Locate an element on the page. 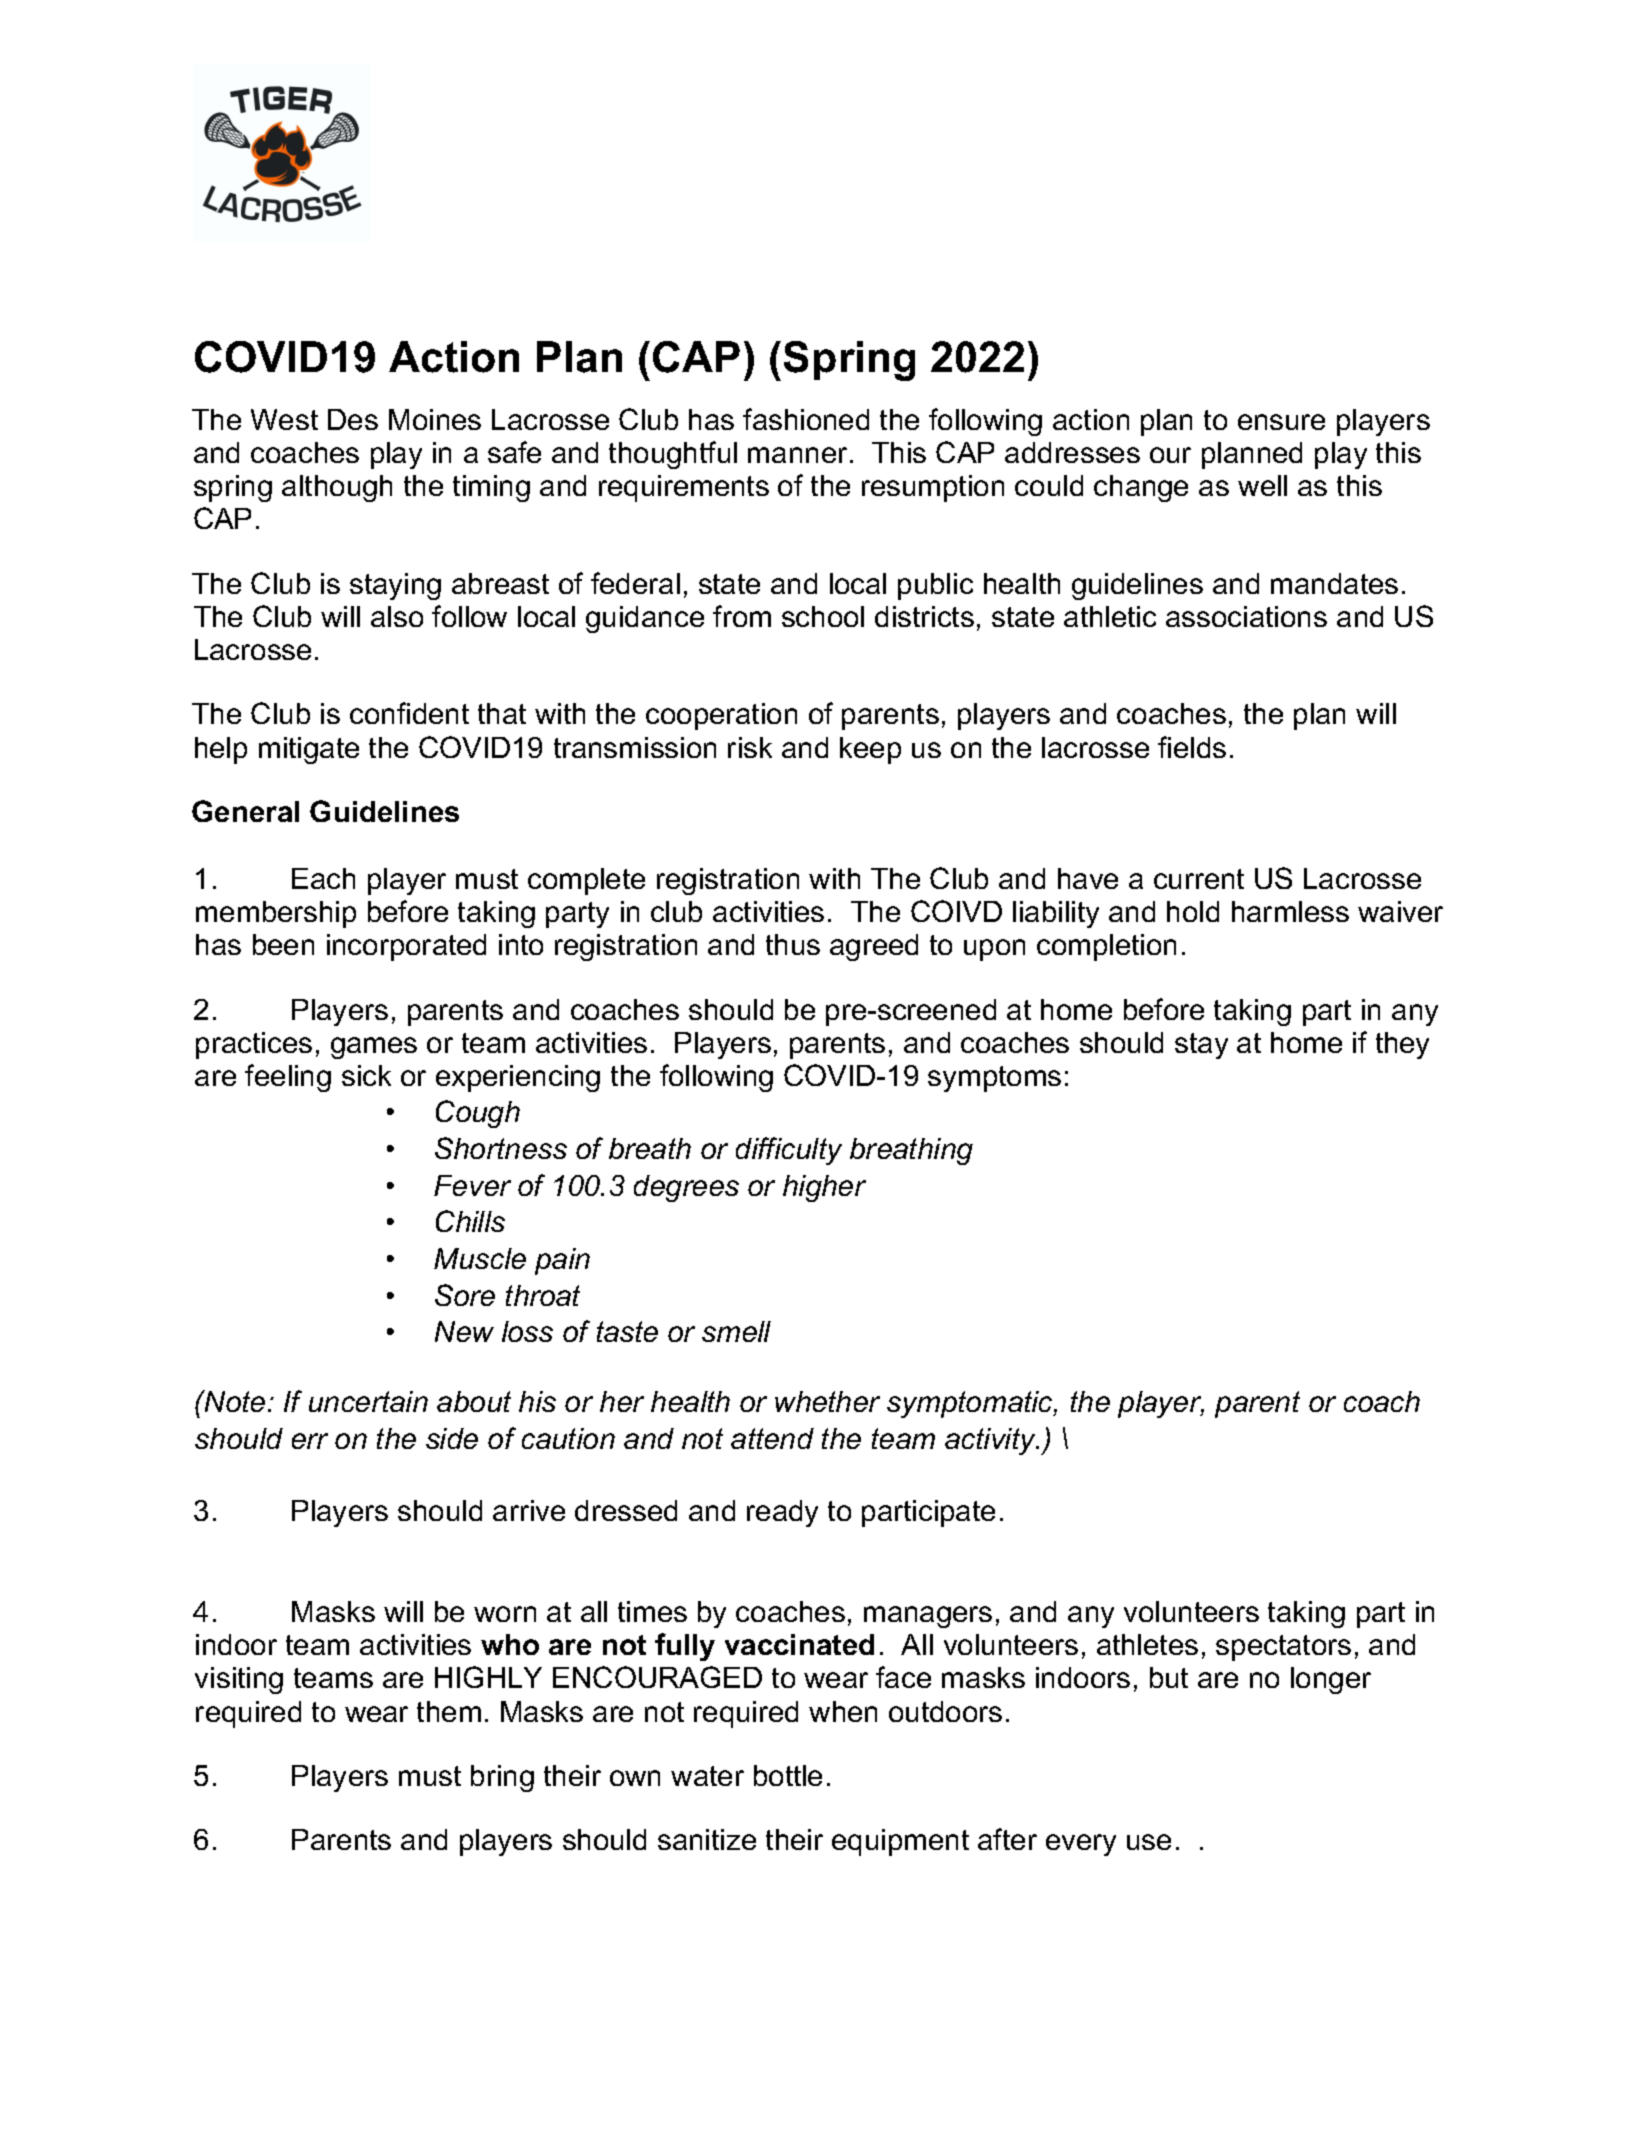  although is located at coordinates (337, 488).
